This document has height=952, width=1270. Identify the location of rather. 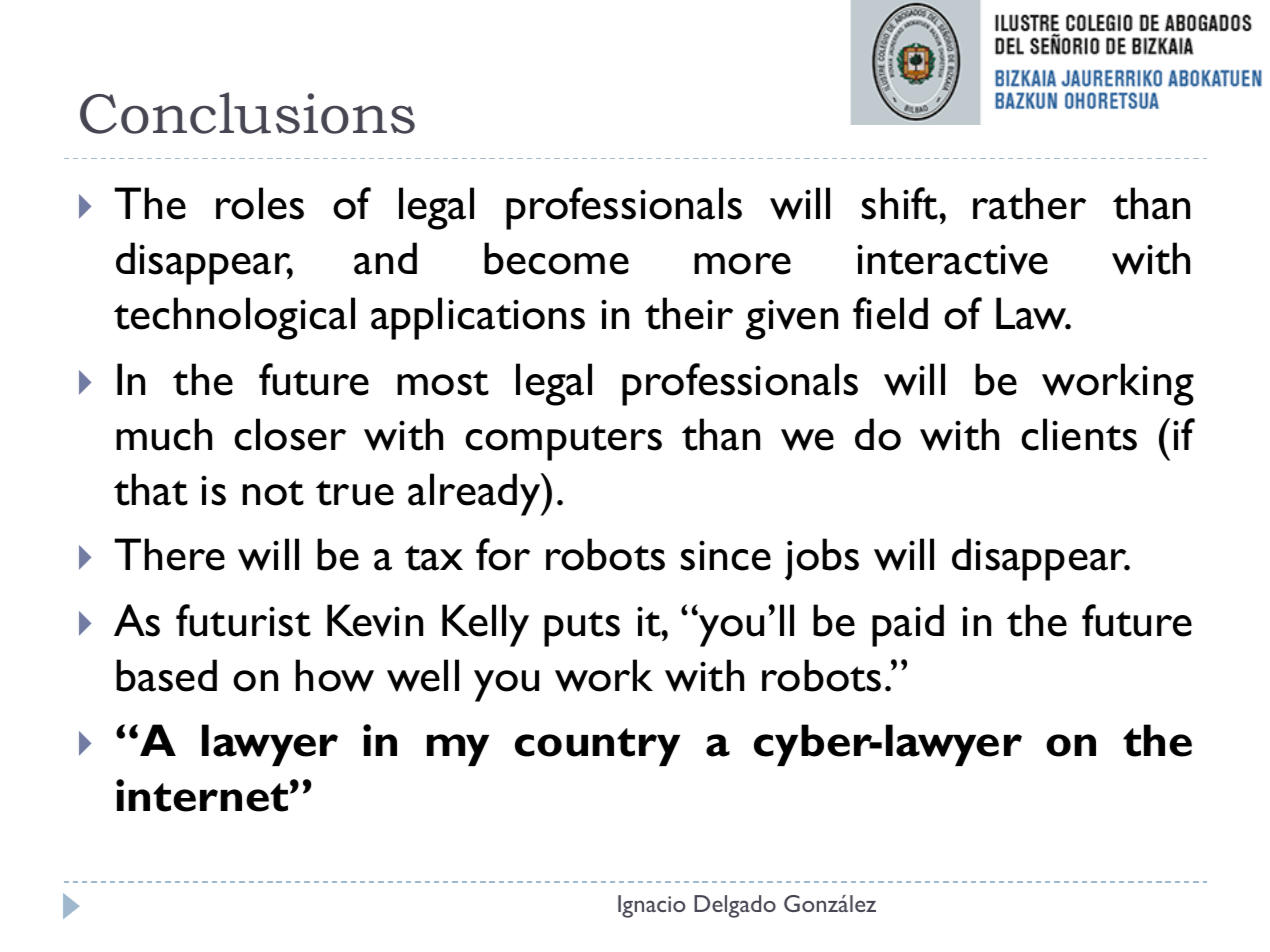
(1029, 203).
